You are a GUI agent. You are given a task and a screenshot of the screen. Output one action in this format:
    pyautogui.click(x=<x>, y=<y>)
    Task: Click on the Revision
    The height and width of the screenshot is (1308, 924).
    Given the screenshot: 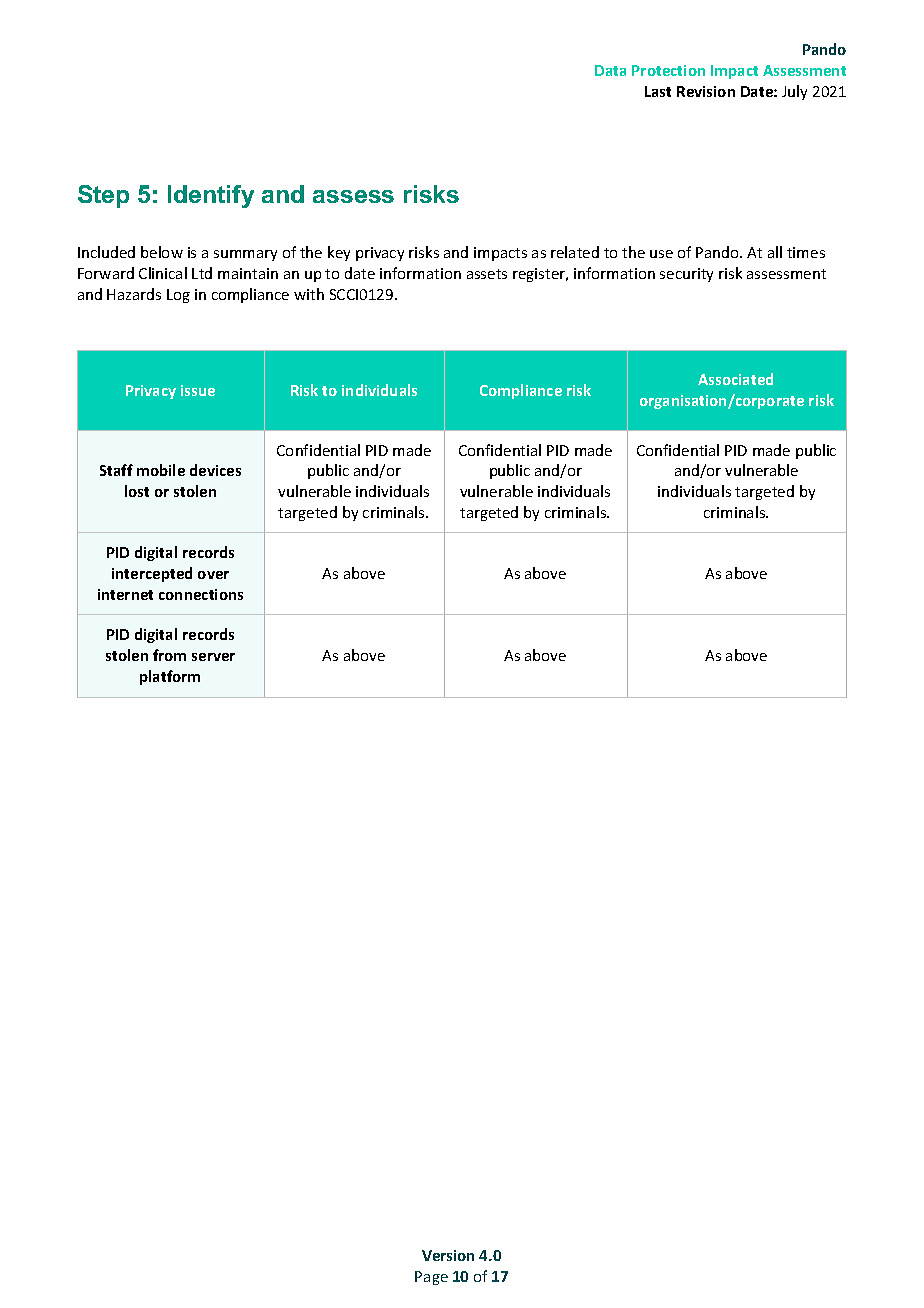 What is the action you would take?
    pyautogui.click(x=706, y=91)
